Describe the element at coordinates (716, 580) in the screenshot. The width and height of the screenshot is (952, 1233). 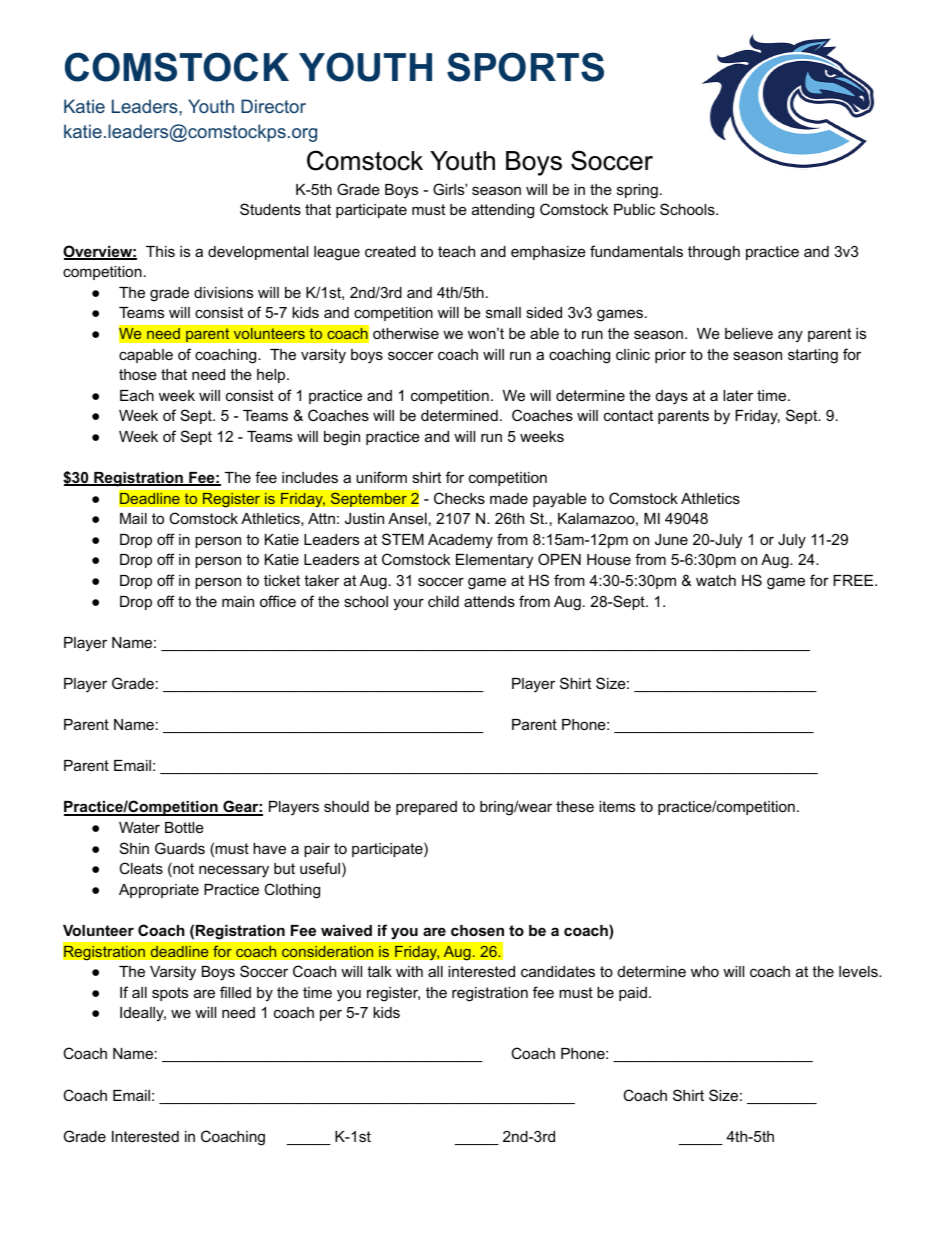
I see `watch` at that location.
